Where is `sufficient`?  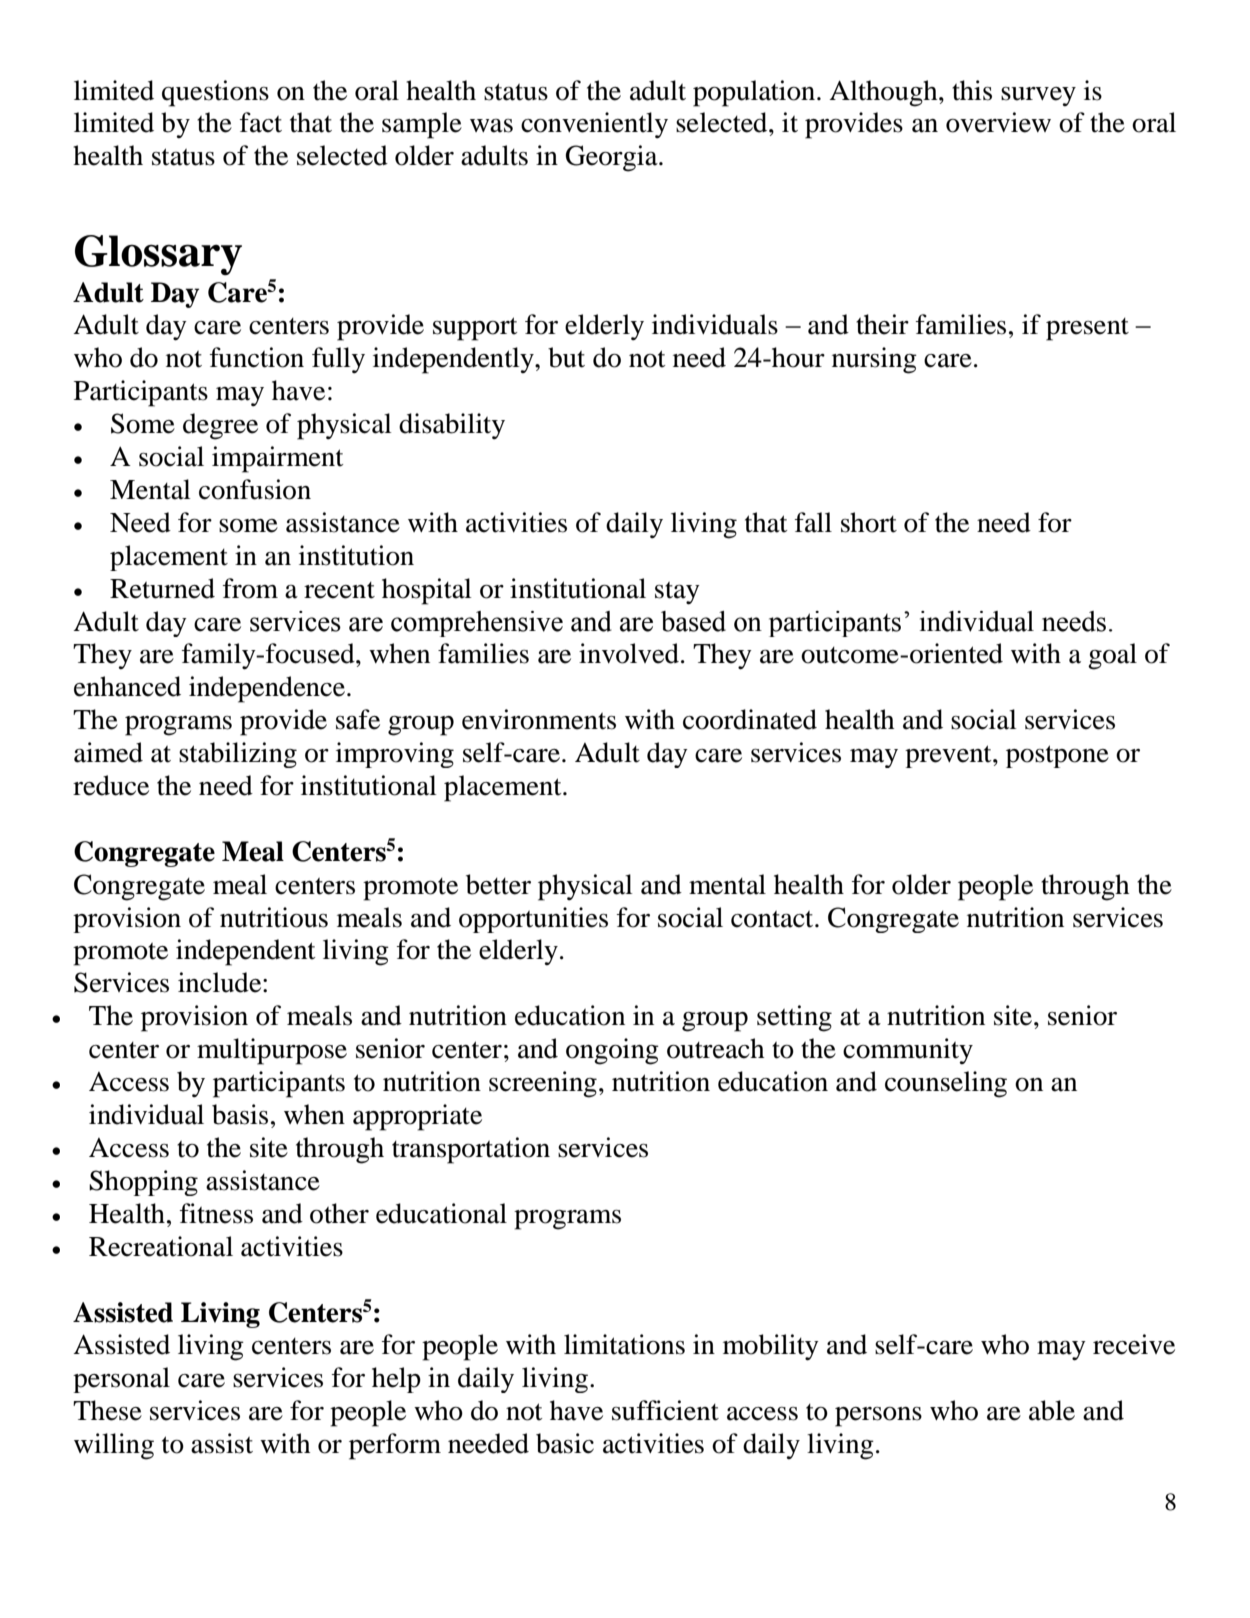
sufficient is located at coordinates (665, 1410).
